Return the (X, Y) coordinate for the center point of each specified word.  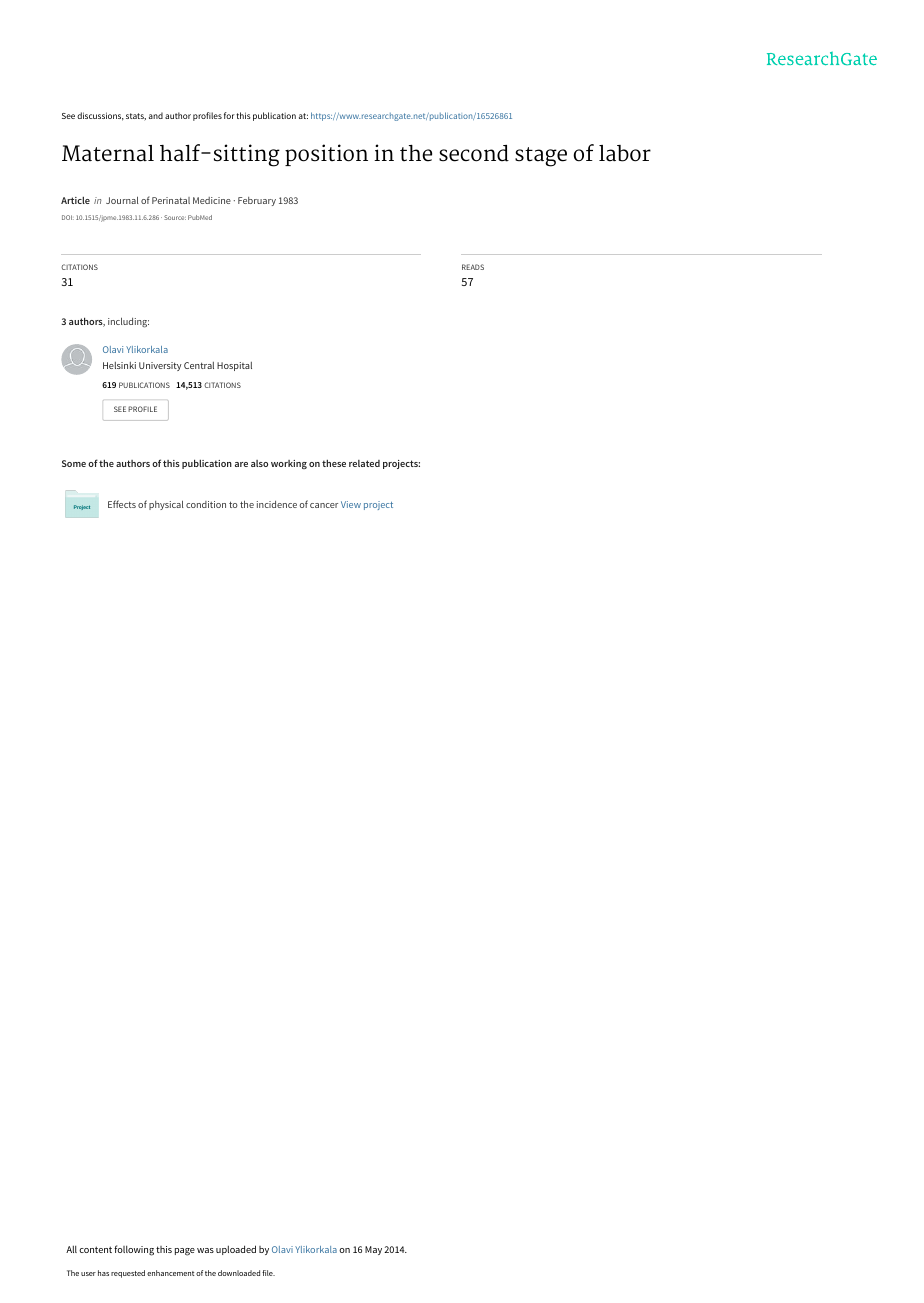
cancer (324, 505)
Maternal (108, 153)
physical (166, 505)
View (351, 504)
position (326, 155)
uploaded (236, 1250)
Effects (122, 504)
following (134, 1250)
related (364, 463)
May (373, 1250)
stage (541, 157)
